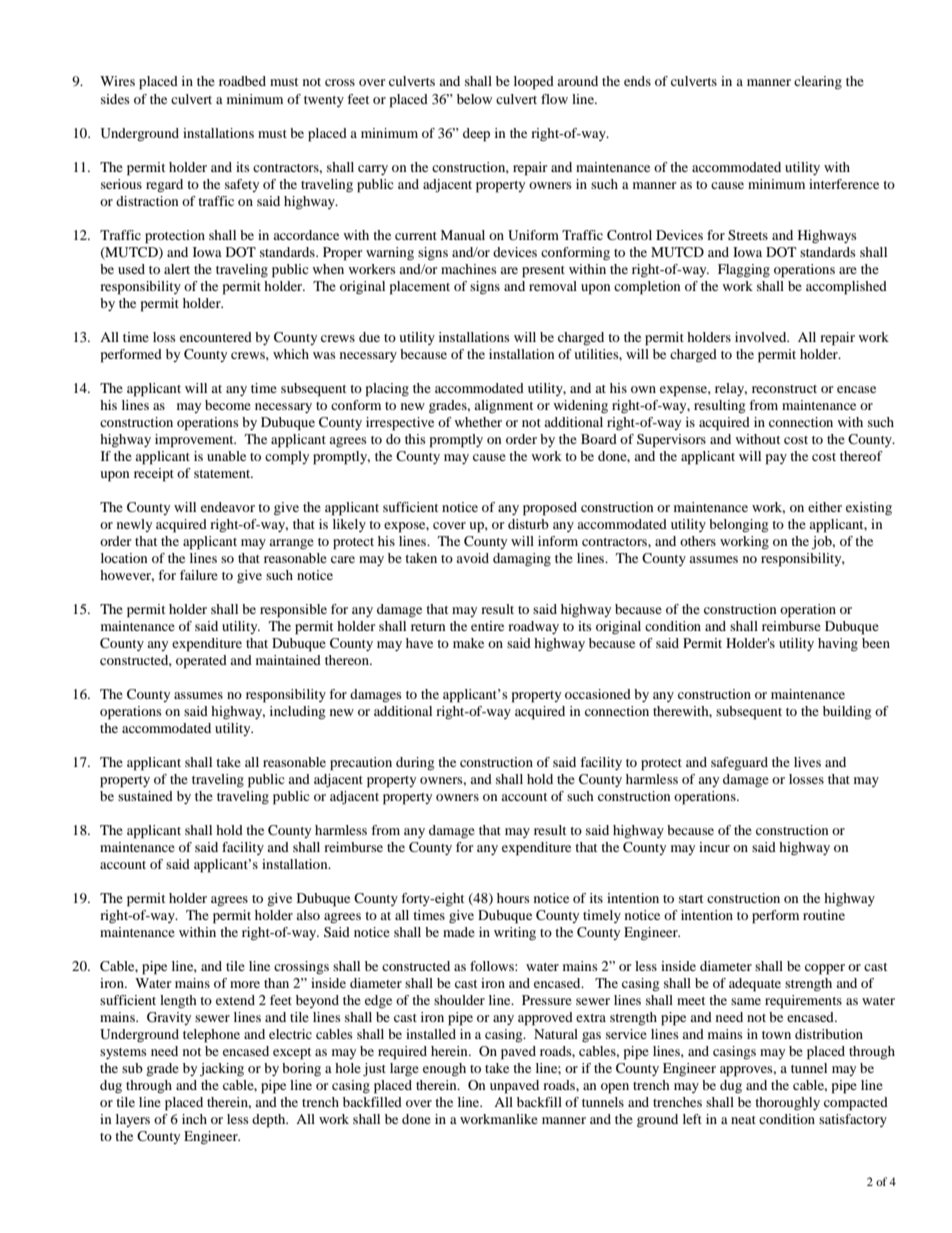 This screenshot has height=1233, width=952. I want to click on jacking, so click(222, 1070).
